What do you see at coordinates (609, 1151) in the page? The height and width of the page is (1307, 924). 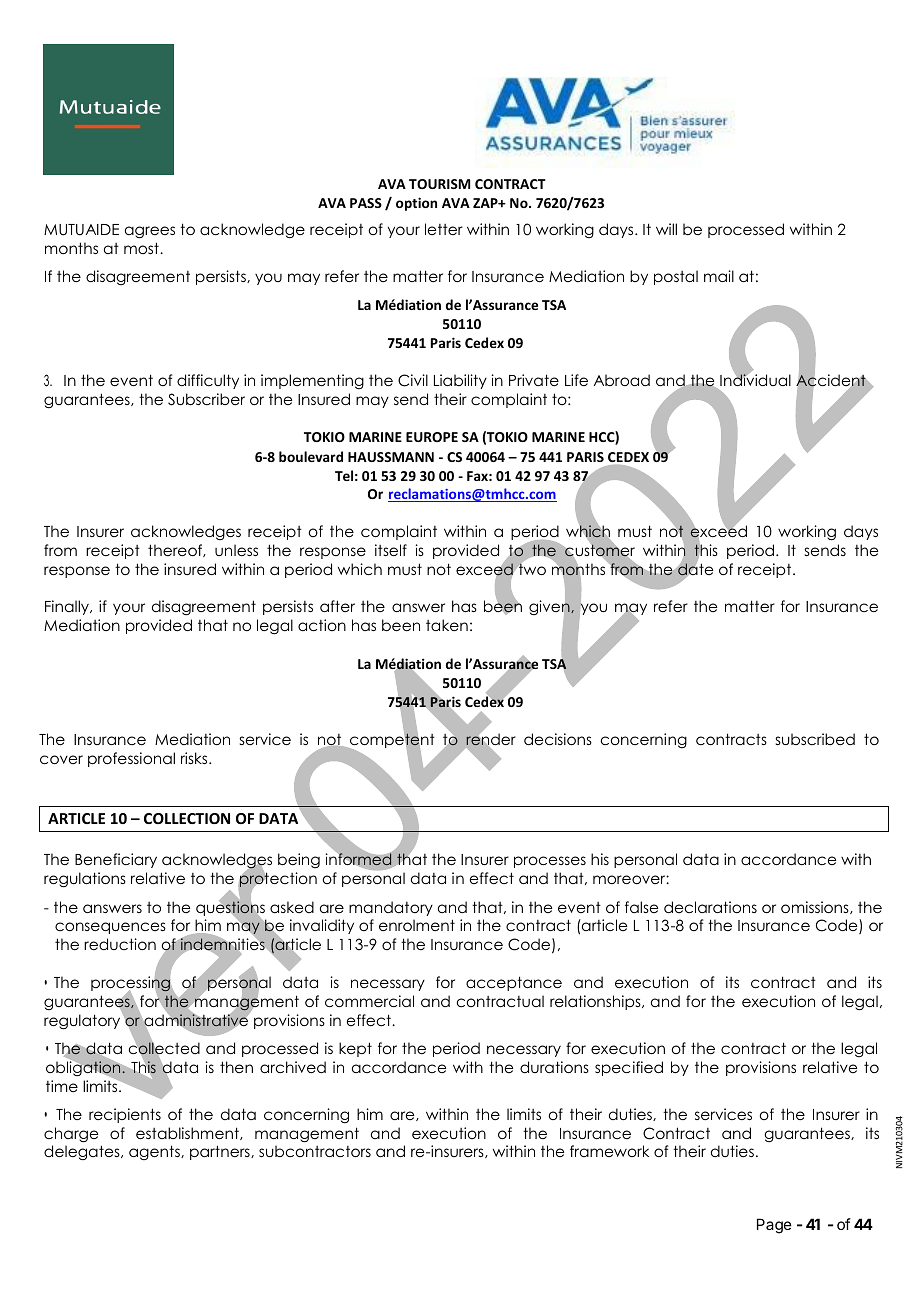 I see `framework` at bounding box center [609, 1151].
